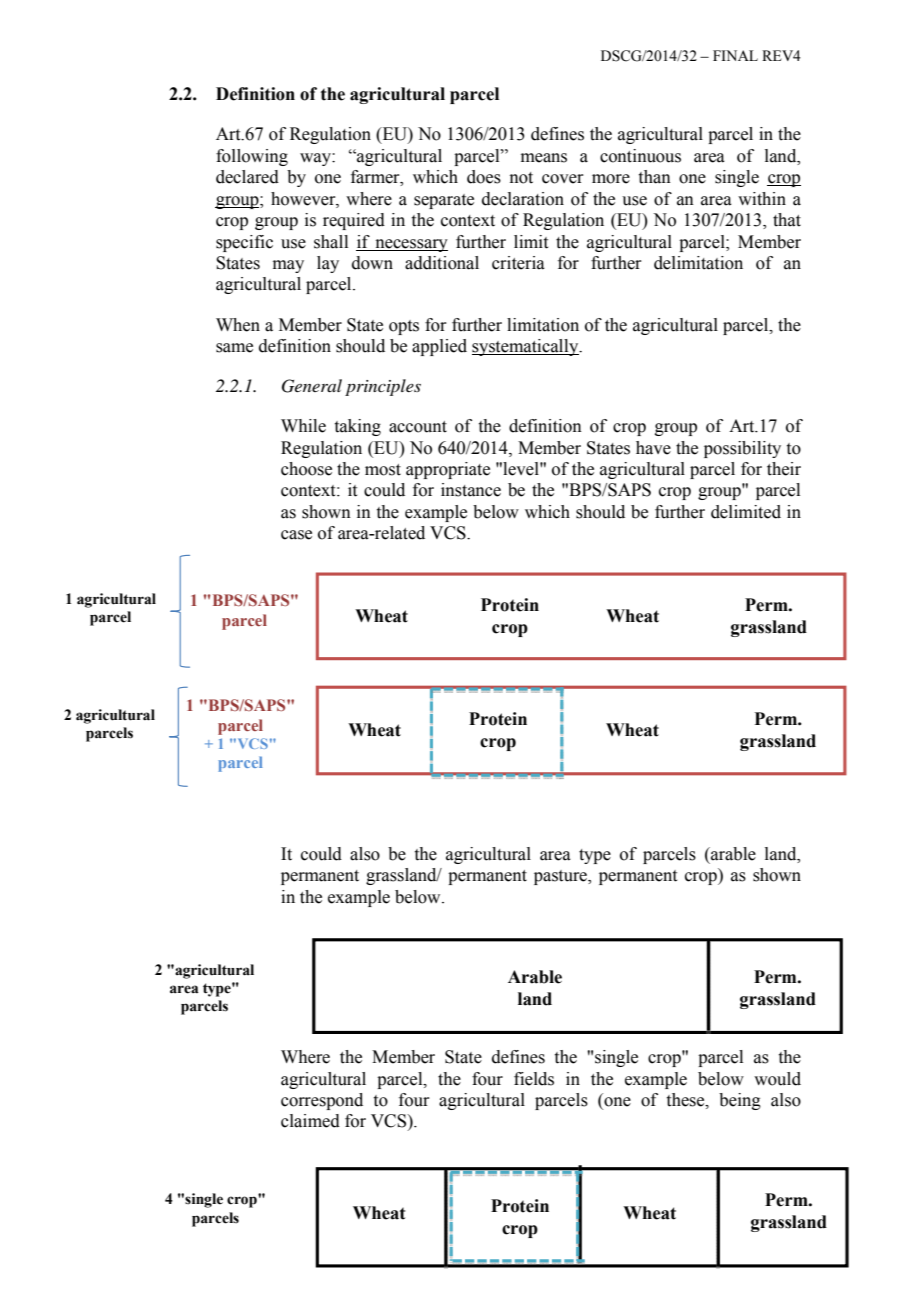 This screenshot has width=924, height=1308. I want to click on fields, so click(534, 1079).
